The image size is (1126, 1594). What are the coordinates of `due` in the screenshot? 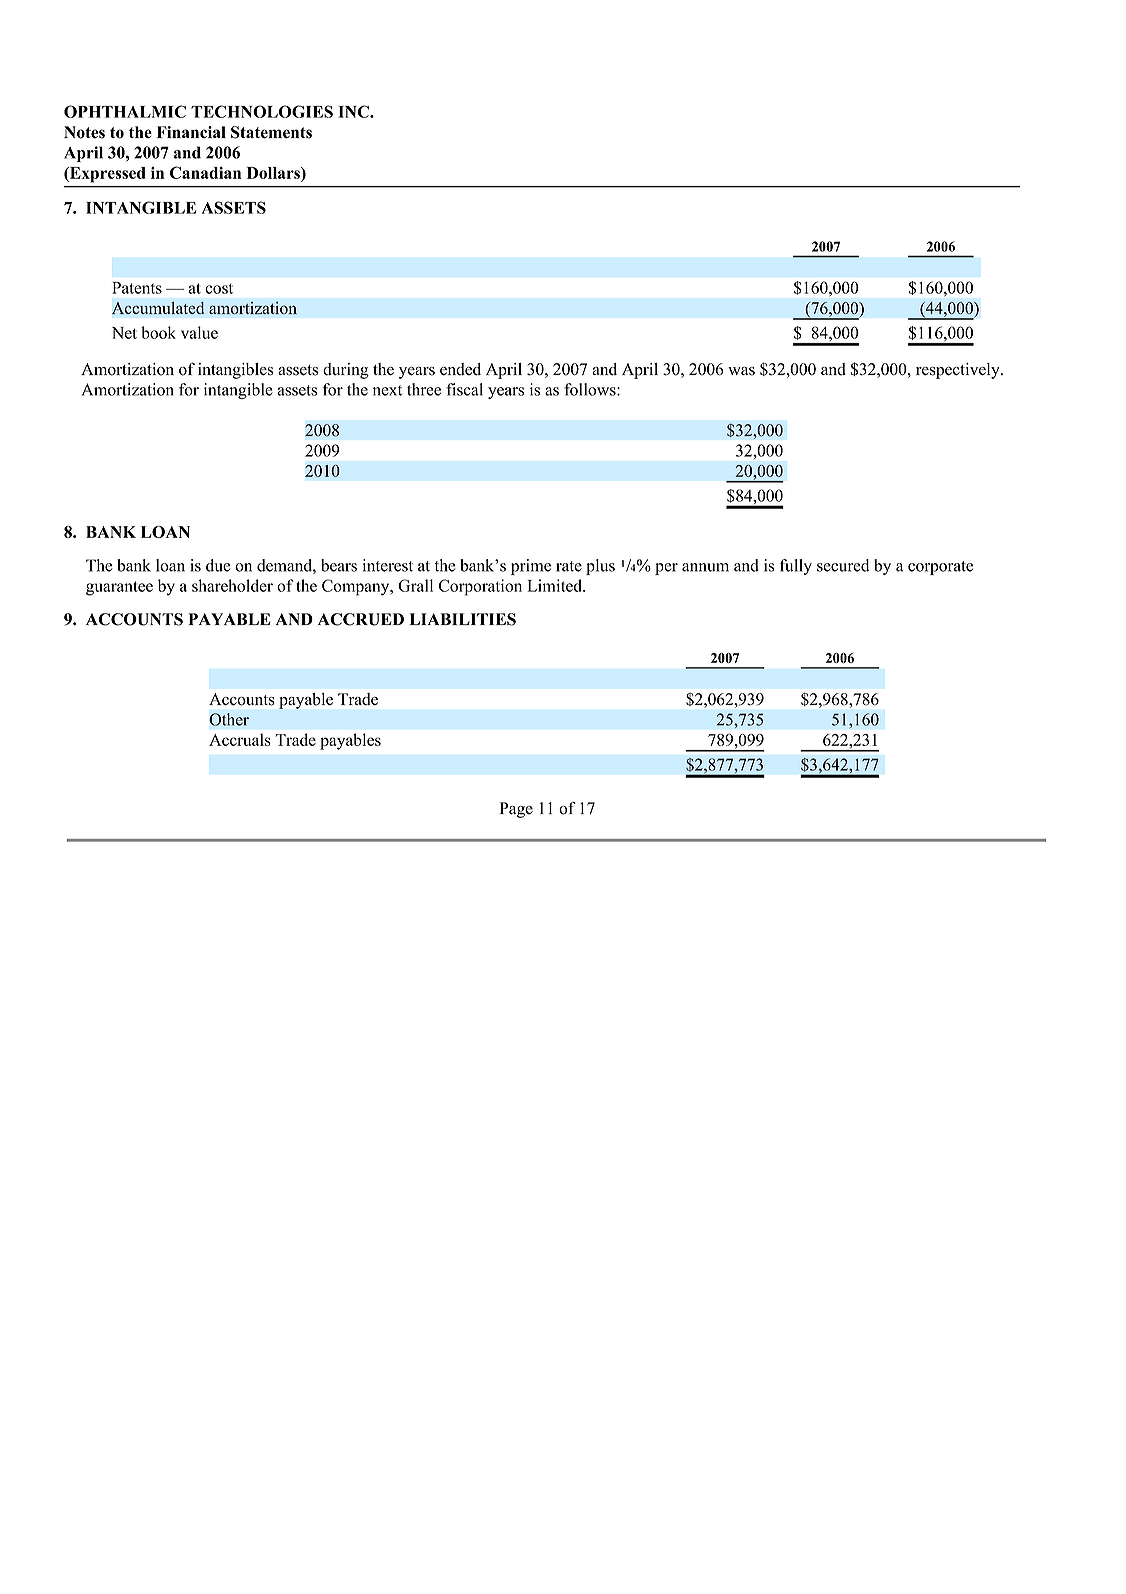 It's located at (218, 565).
